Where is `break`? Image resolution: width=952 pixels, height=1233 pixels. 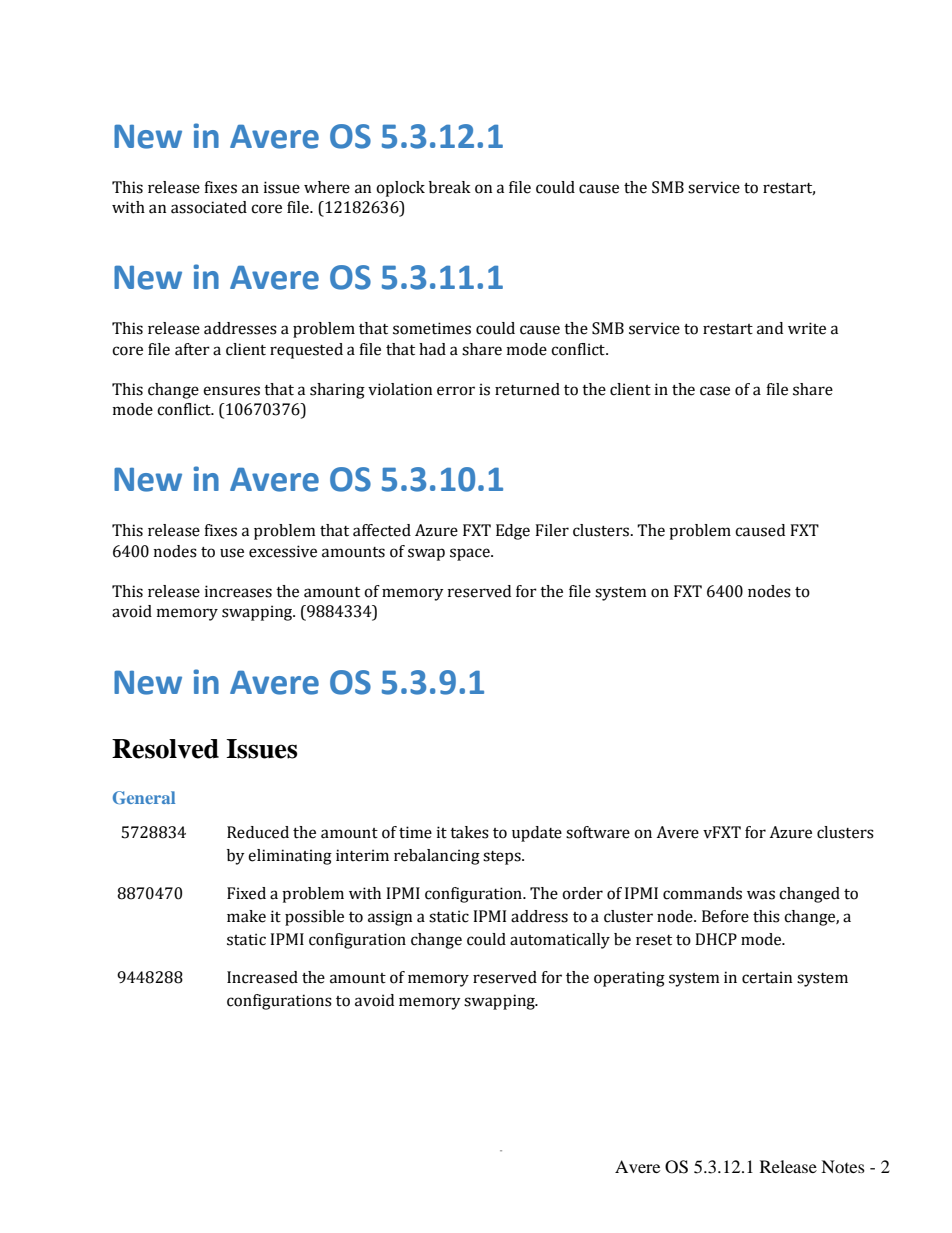 break is located at coordinates (450, 187).
